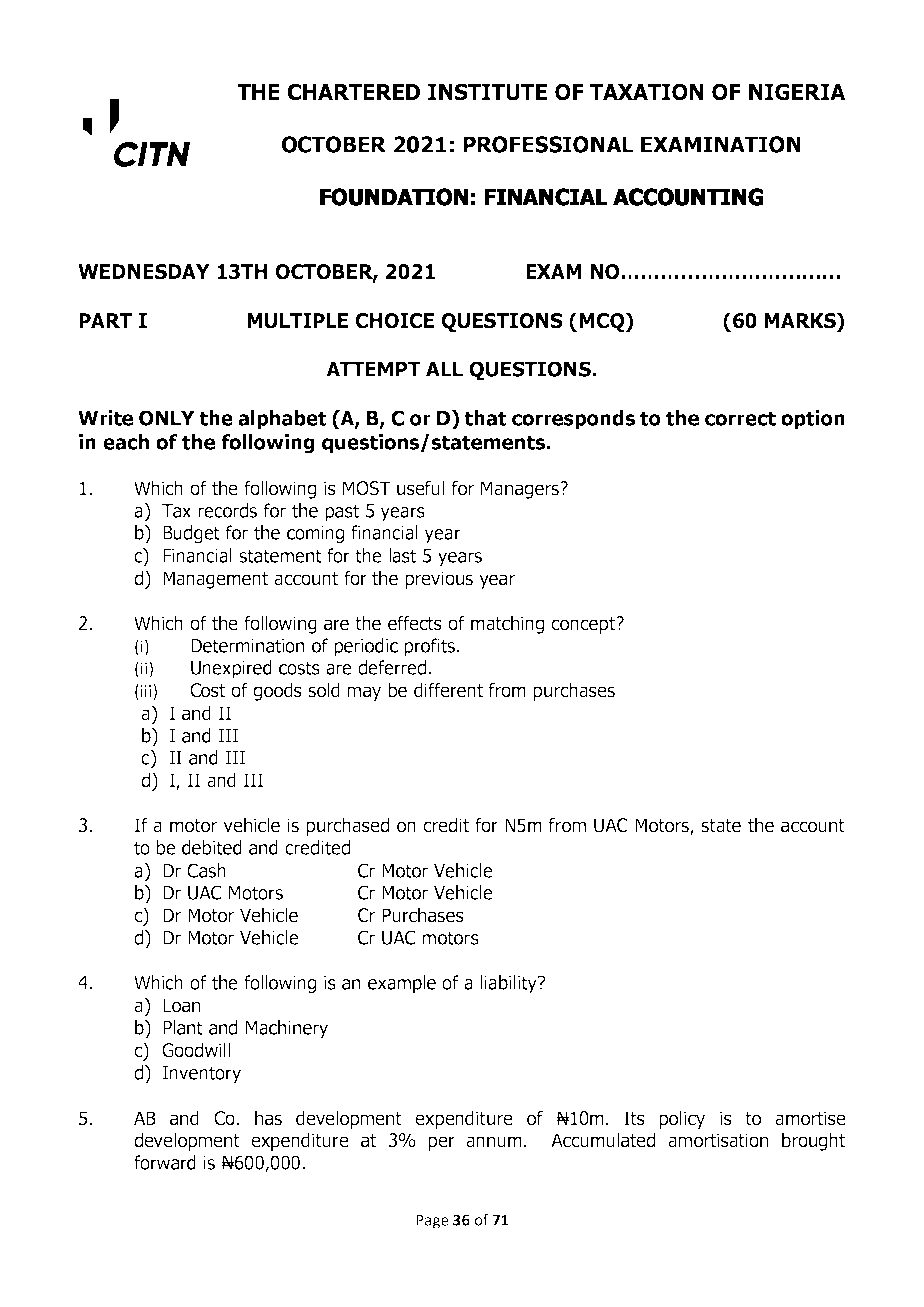 This document has width=924, height=1307. What do you see at coordinates (165, 1162) in the document?
I see `forward` at bounding box center [165, 1162].
